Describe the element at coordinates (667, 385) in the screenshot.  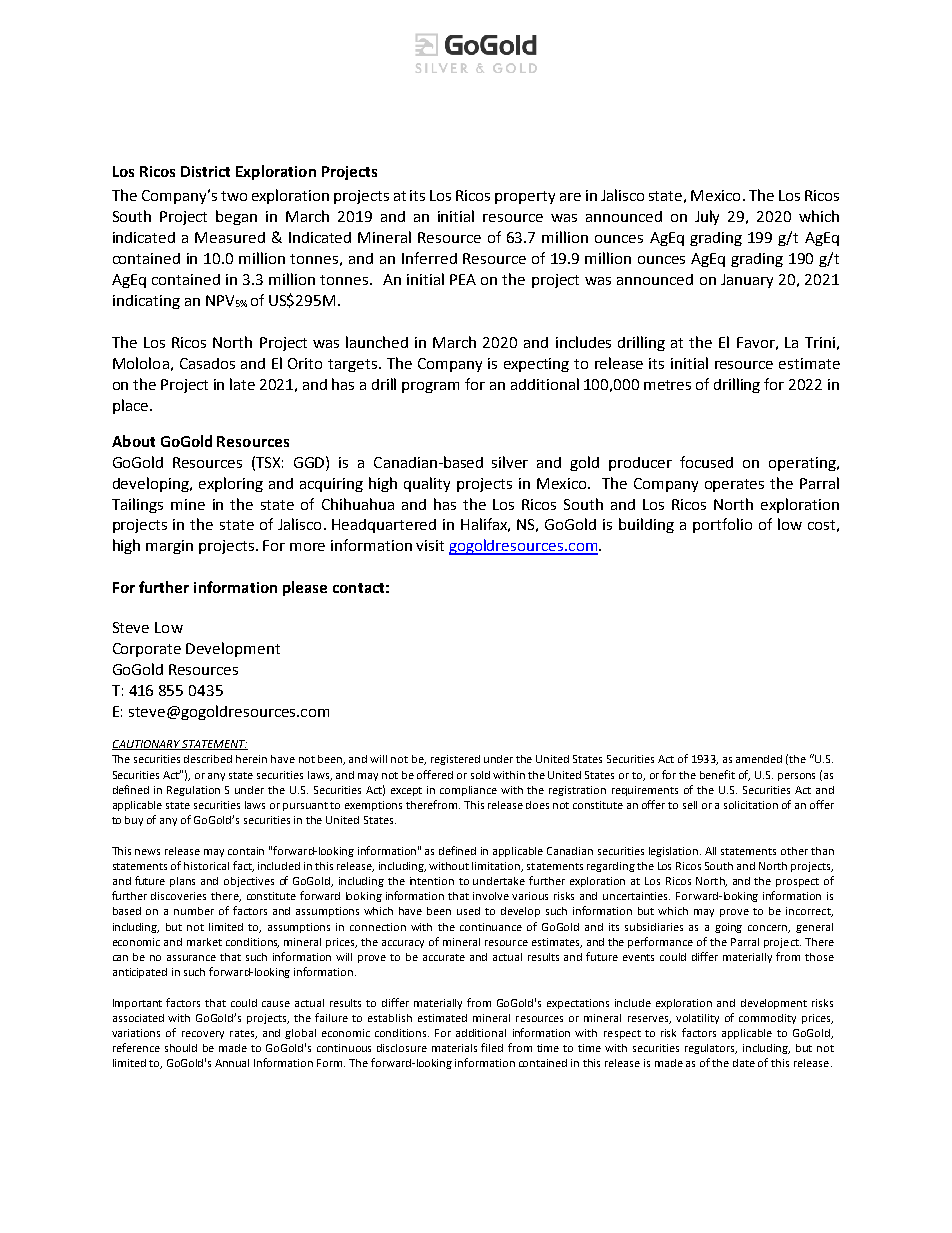
I see `metres` at that location.
